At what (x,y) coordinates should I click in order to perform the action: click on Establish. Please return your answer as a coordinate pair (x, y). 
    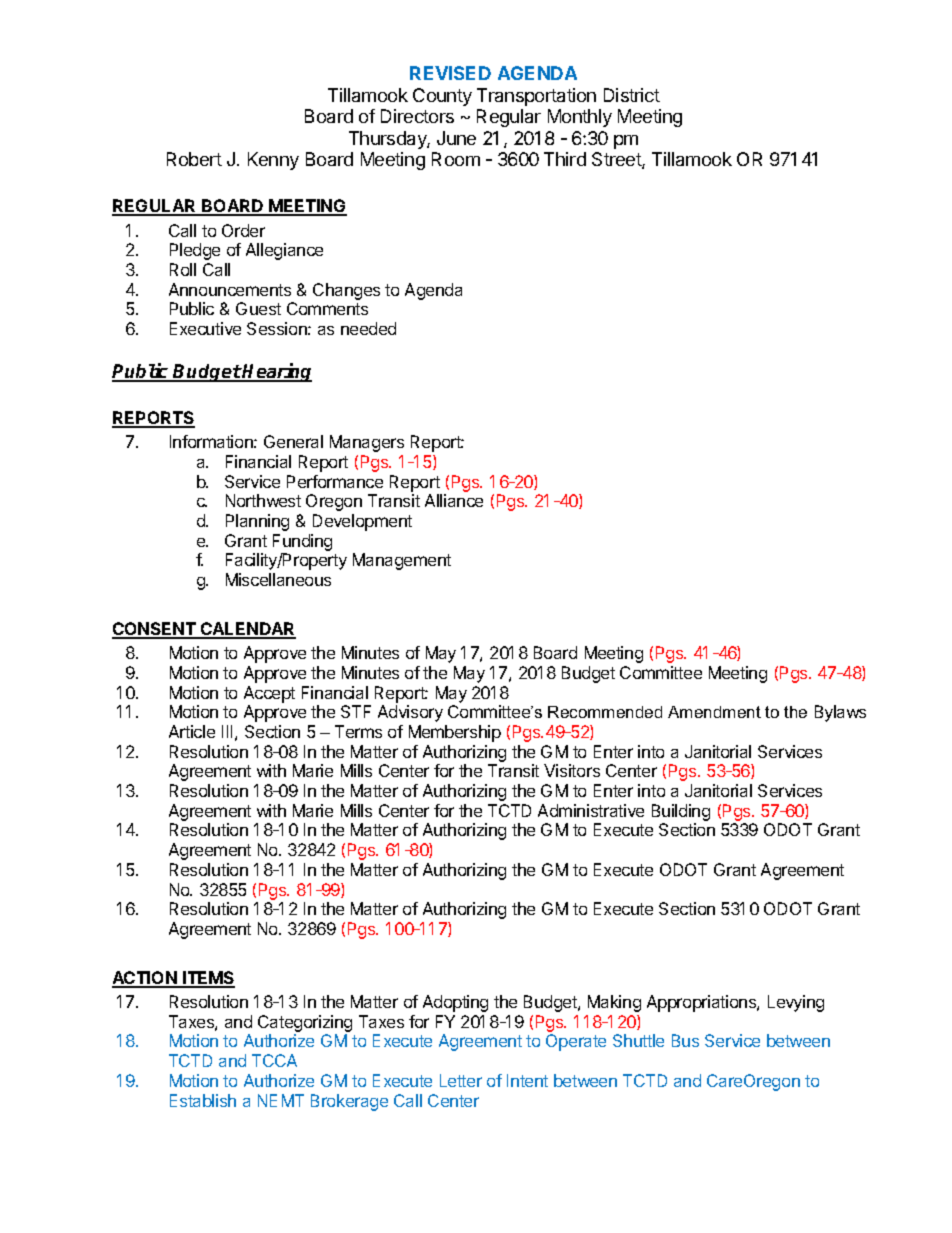
    Looking at the image, I should click on (203, 1100).
